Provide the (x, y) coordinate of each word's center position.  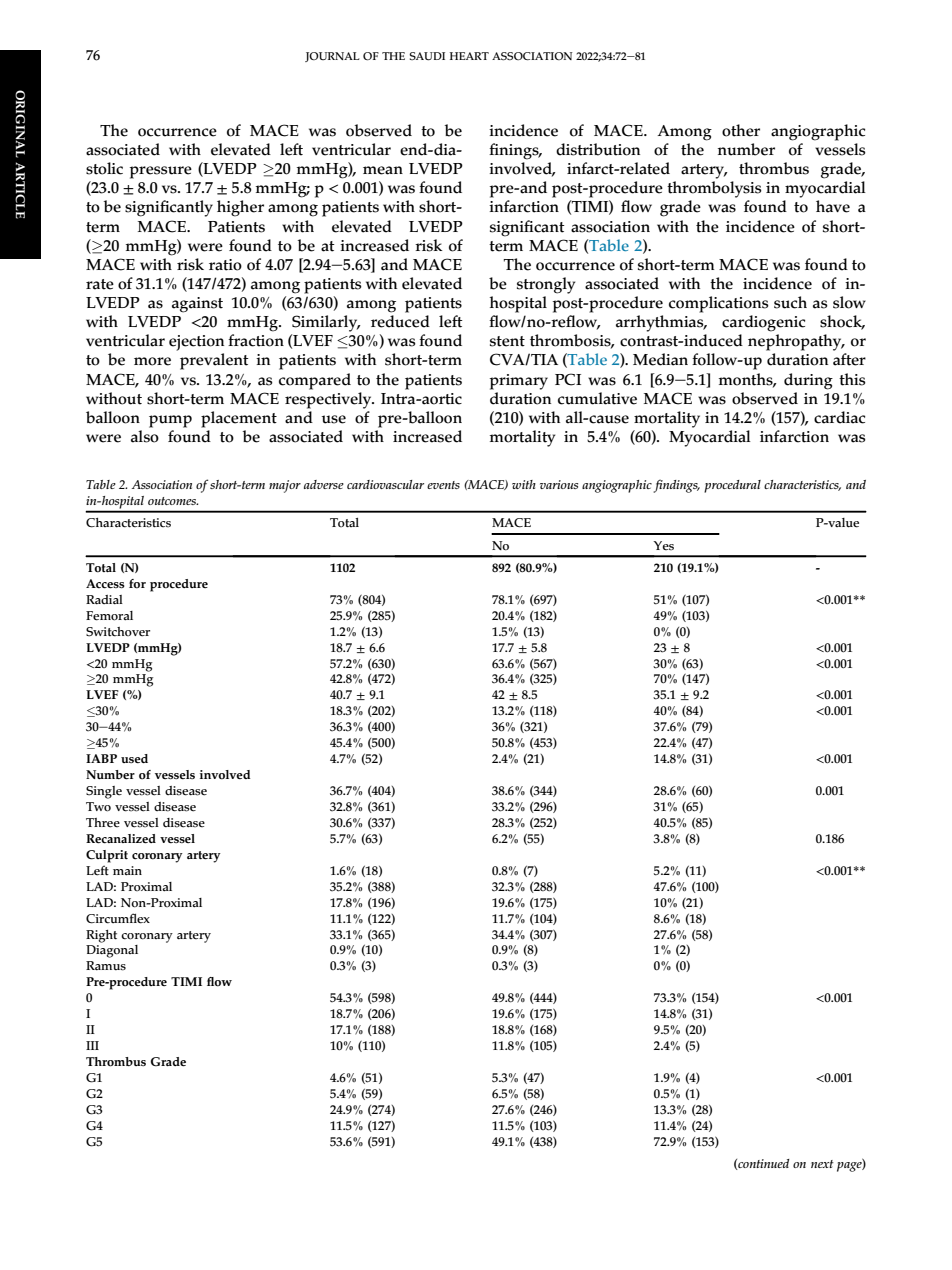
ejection (196, 343)
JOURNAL (332, 57)
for (137, 584)
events (443, 485)
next (822, 1164)
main (127, 871)
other (741, 130)
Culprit (107, 856)
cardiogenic (763, 323)
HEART (469, 56)
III (92, 1045)
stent (507, 341)
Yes (663, 546)
